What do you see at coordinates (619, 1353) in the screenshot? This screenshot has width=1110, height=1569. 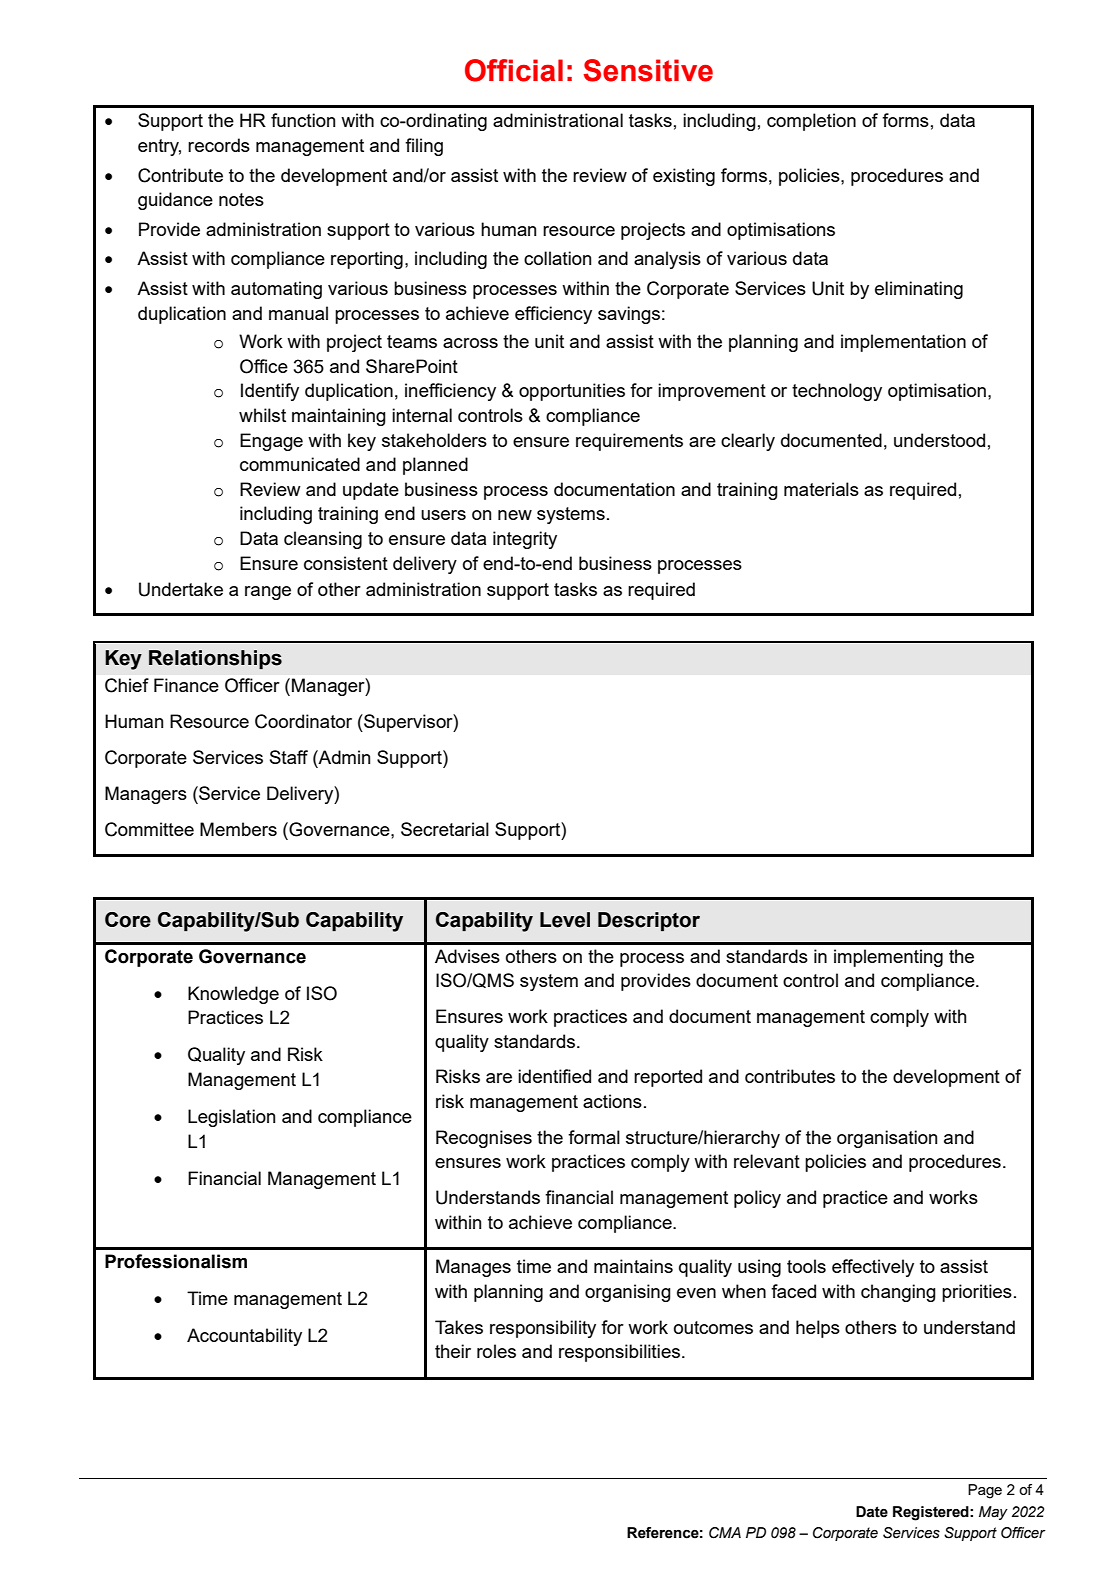 I see `responsibilities` at bounding box center [619, 1353].
